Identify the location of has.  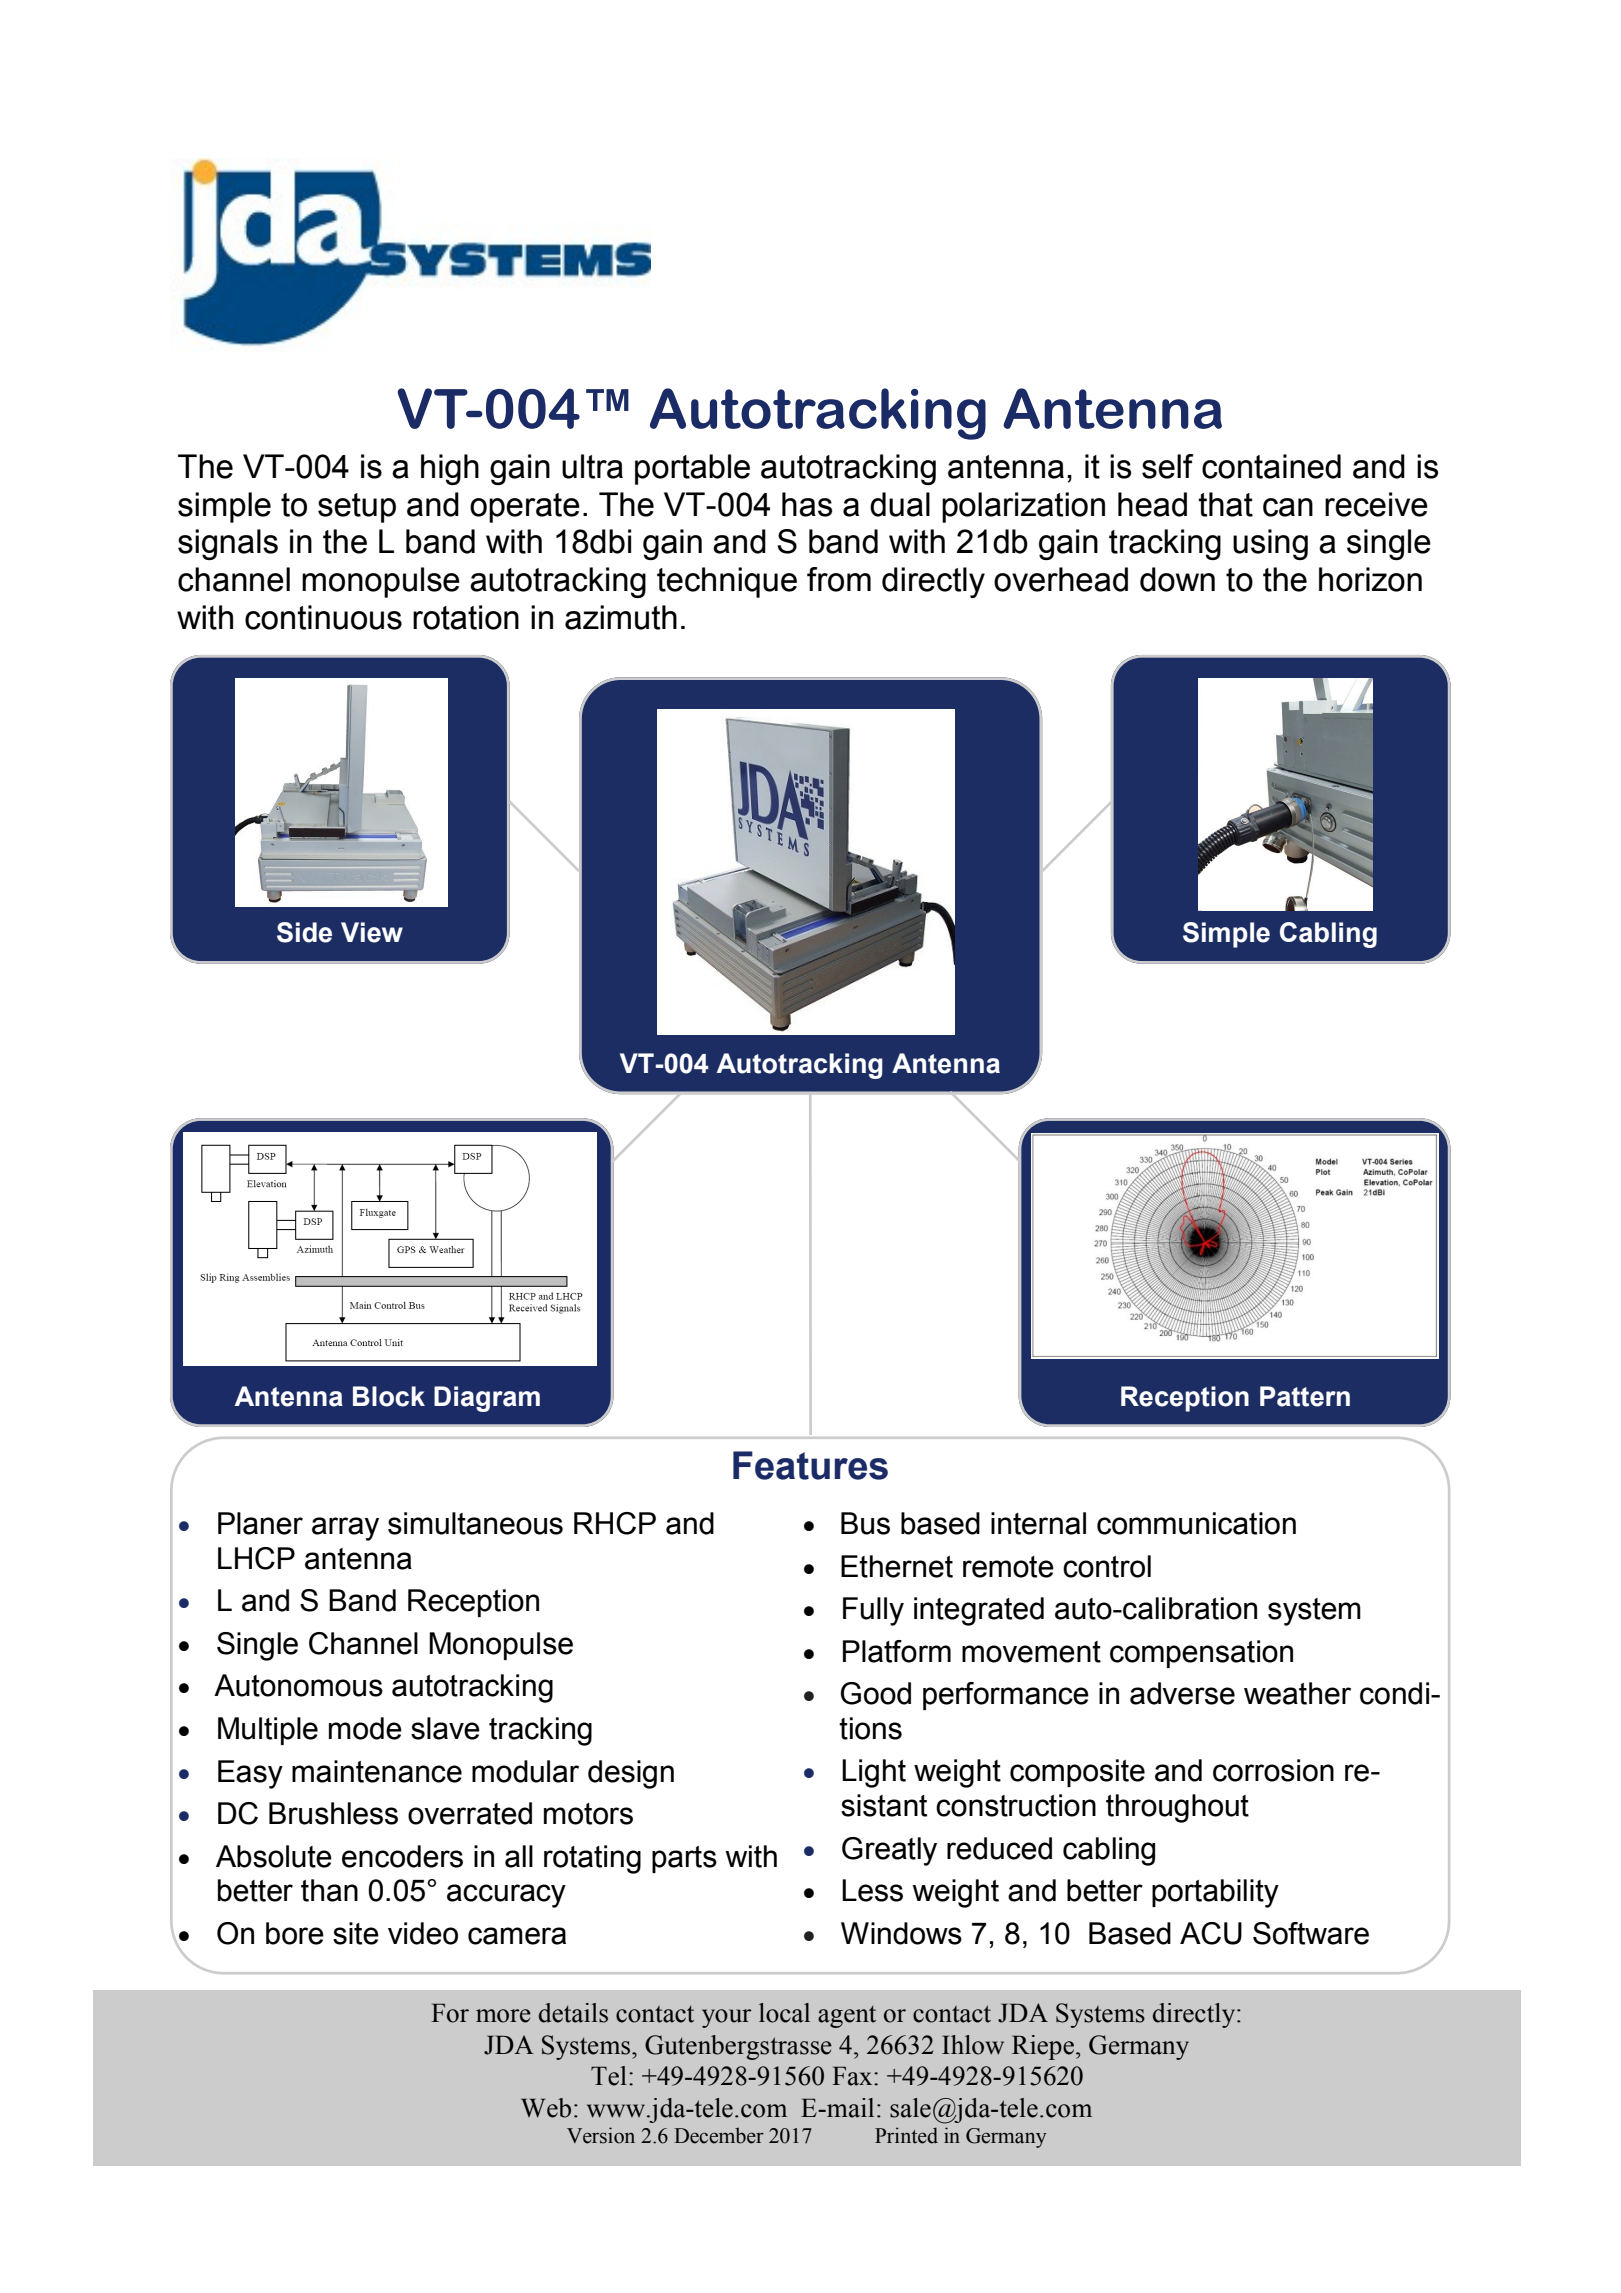
(807, 504).
